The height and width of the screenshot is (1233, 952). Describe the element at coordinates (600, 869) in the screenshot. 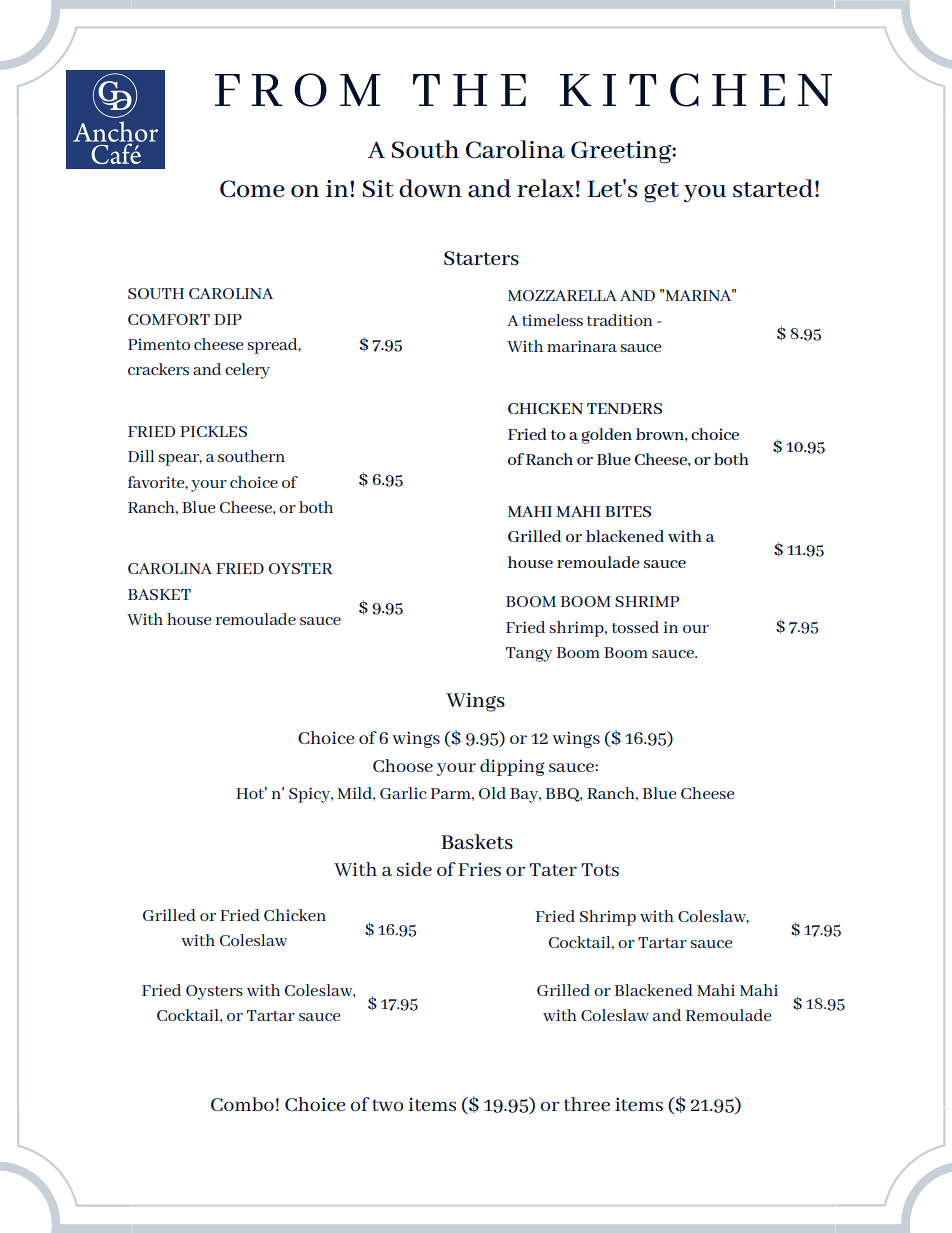

I see `Tots` at that location.
